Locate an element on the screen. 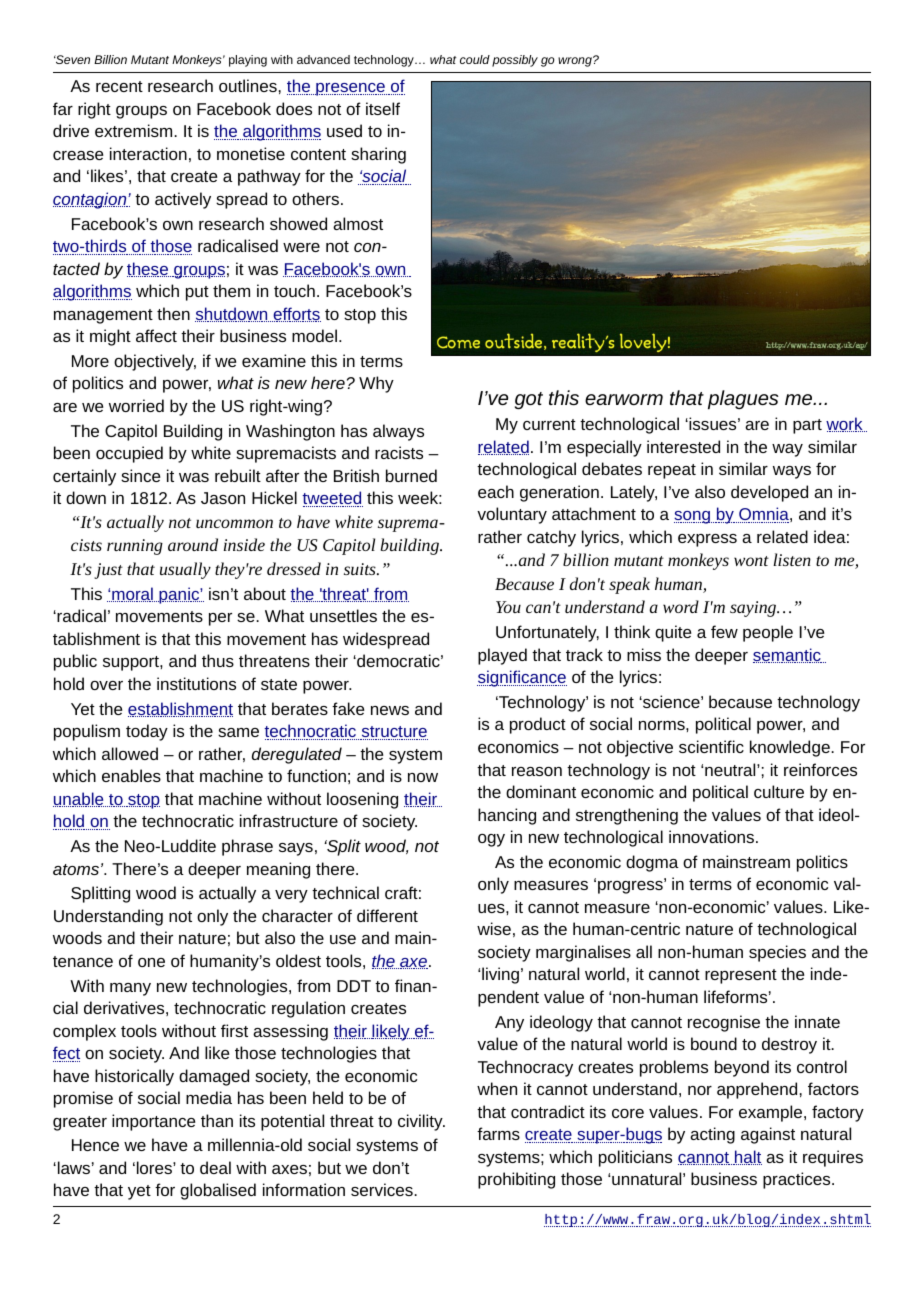 The height and width of the screenshot is (1308, 924). knowledge is located at coordinates (791, 748).
